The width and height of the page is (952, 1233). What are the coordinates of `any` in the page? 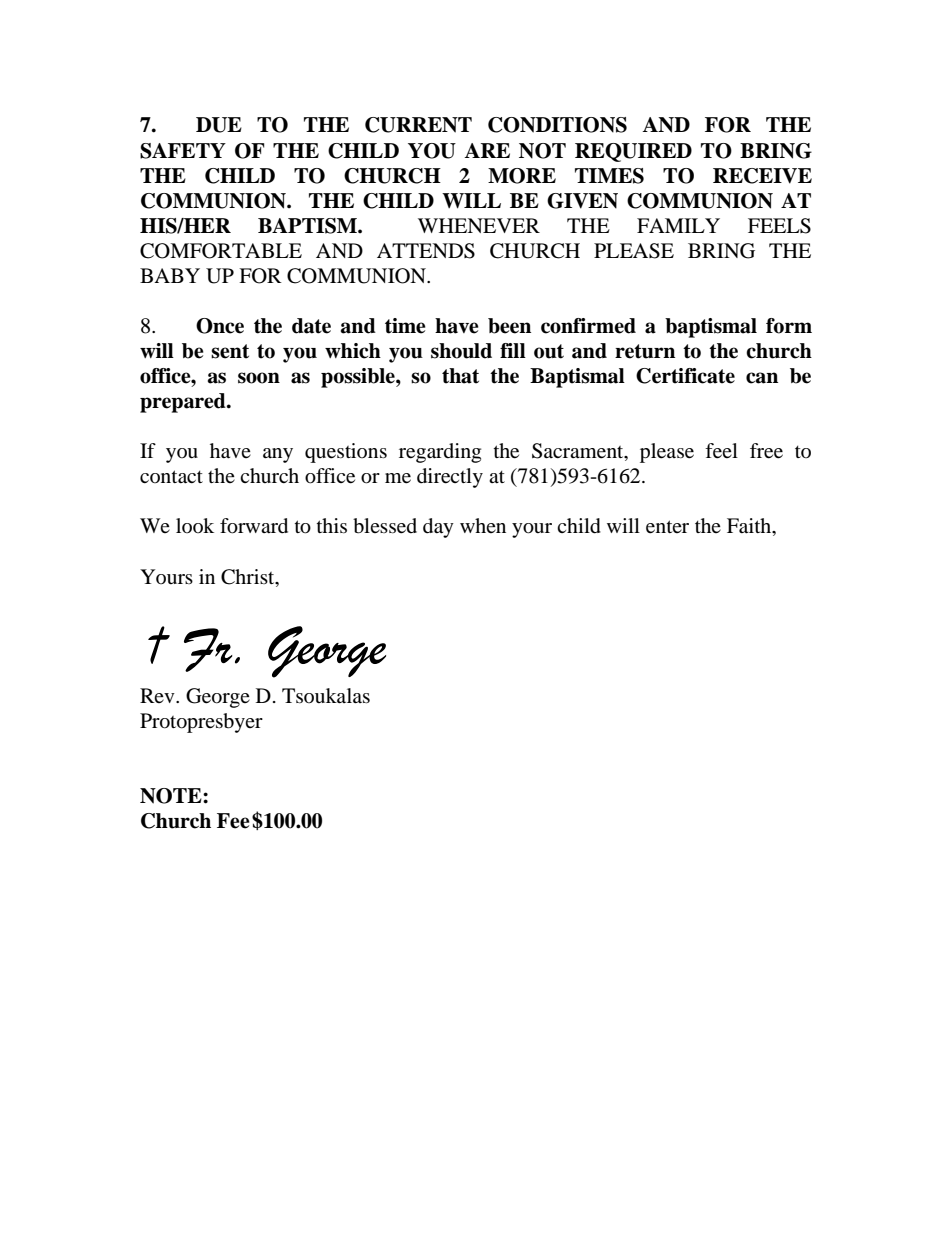 It's located at (278, 455).
